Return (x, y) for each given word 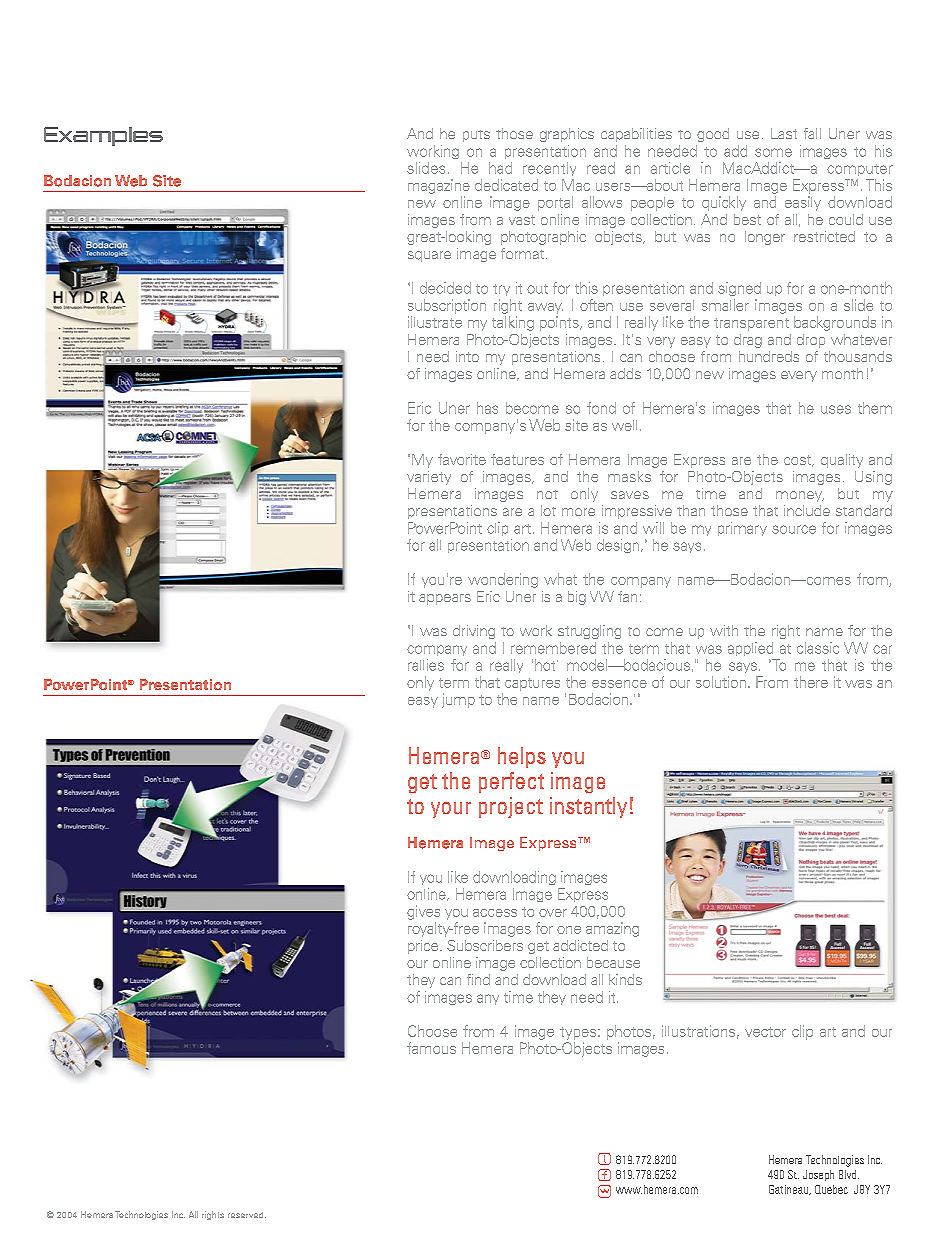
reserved (247, 1215)
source (794, 529)
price (424, 947)
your (451, 810)
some (773, 152)
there (811, 682)
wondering (503, 580)
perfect (511, 782)
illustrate (435, 322)
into (467, 356)
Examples (103, 136)
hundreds (769, 356)
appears (445, 599)
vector (765, 1032)
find (478, 979)
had (500, 168)
